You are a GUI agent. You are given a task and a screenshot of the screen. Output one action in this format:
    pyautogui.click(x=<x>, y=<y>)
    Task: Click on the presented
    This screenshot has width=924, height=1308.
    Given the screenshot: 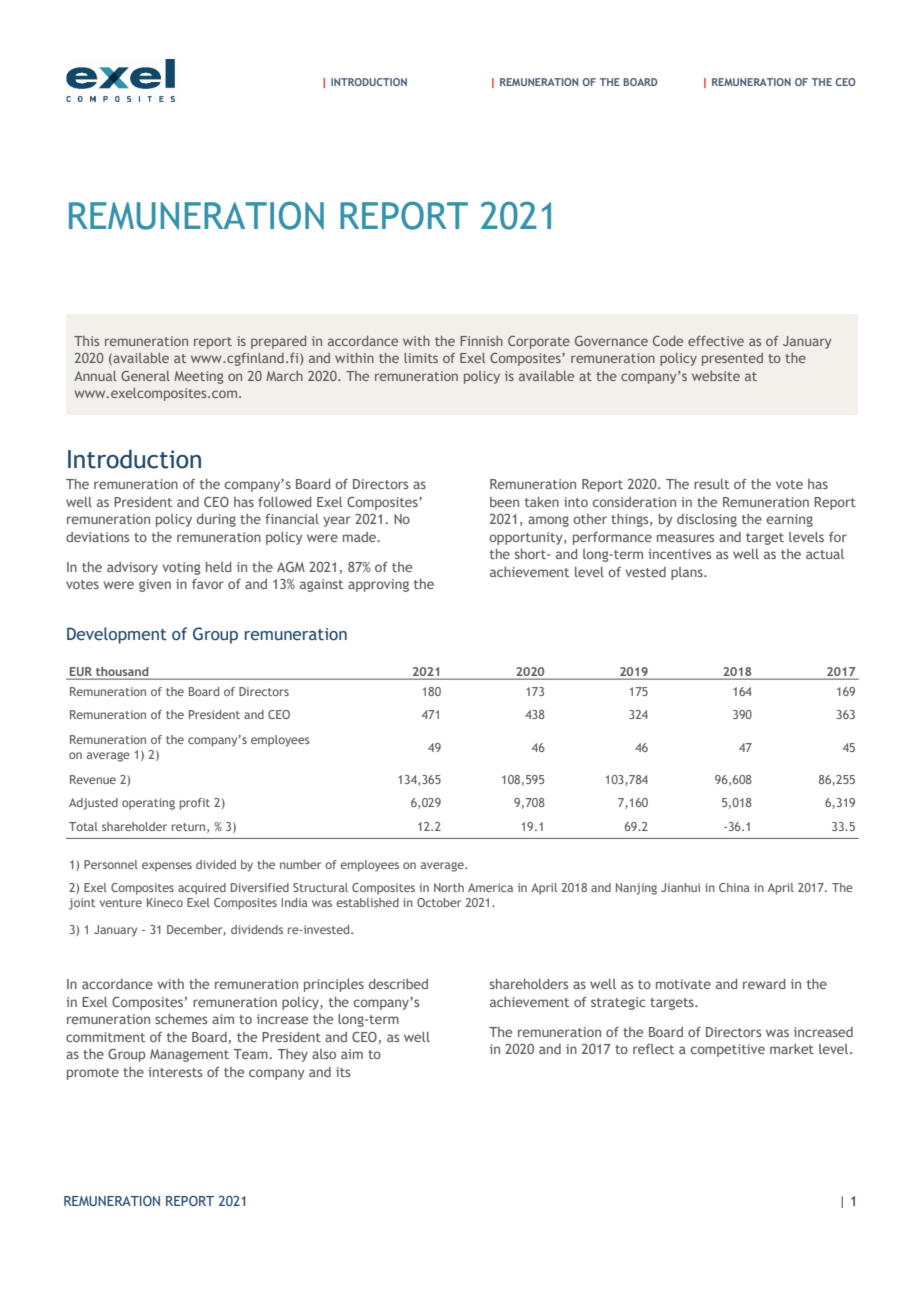 What is the action you would take?
    pyautogui.click(x=732, y=359)
